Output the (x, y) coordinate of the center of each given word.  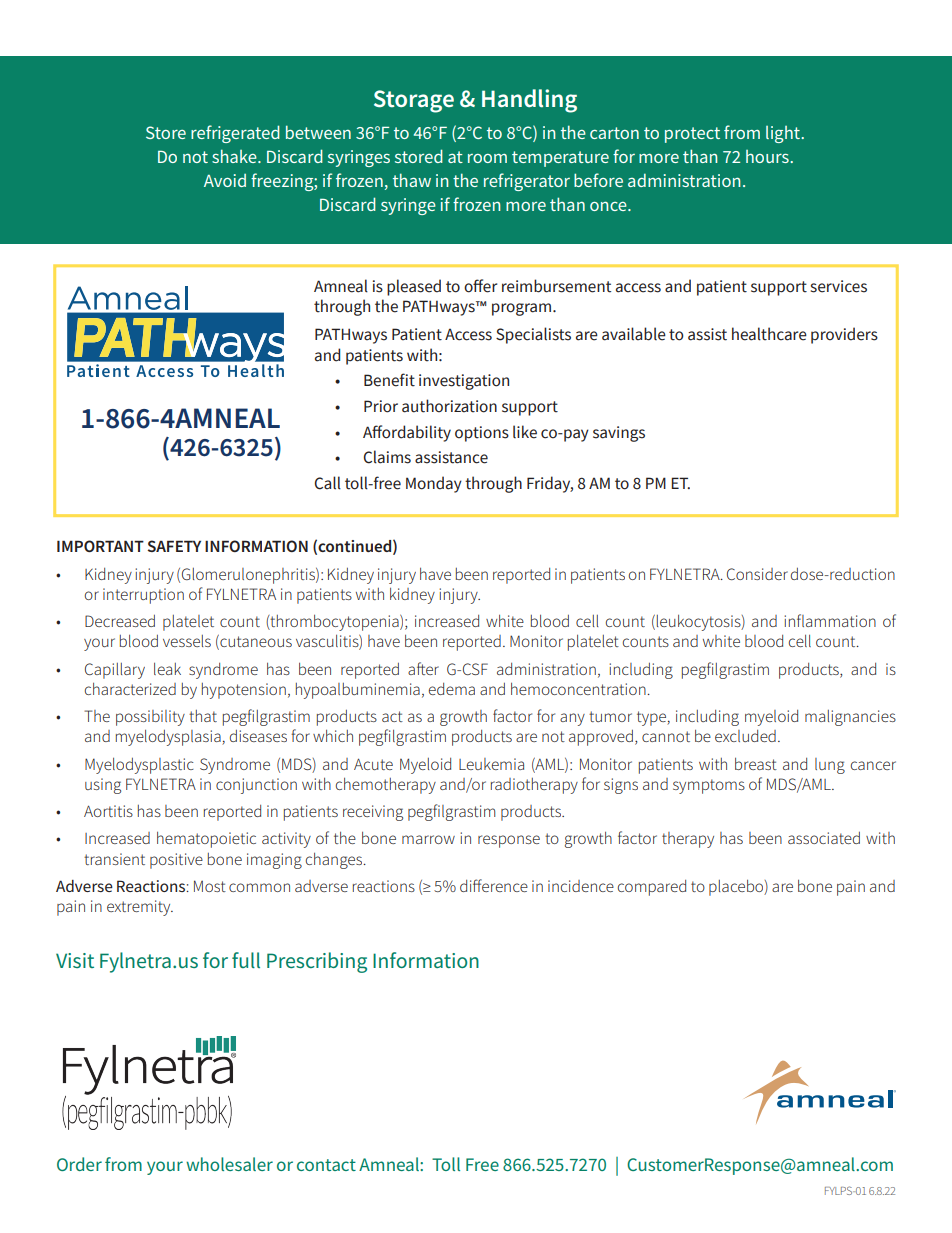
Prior (381, 406)
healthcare (769, 334)
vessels (187, 641)
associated (824, 838)
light (784, 134)
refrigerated (235, 134)
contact (326, 1165)
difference (494, 885)
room (487, 158)
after (423, 668)
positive (176, 861)
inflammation (830, 620)
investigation (464, 382)
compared (652, 888)
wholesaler (229, 1164)
